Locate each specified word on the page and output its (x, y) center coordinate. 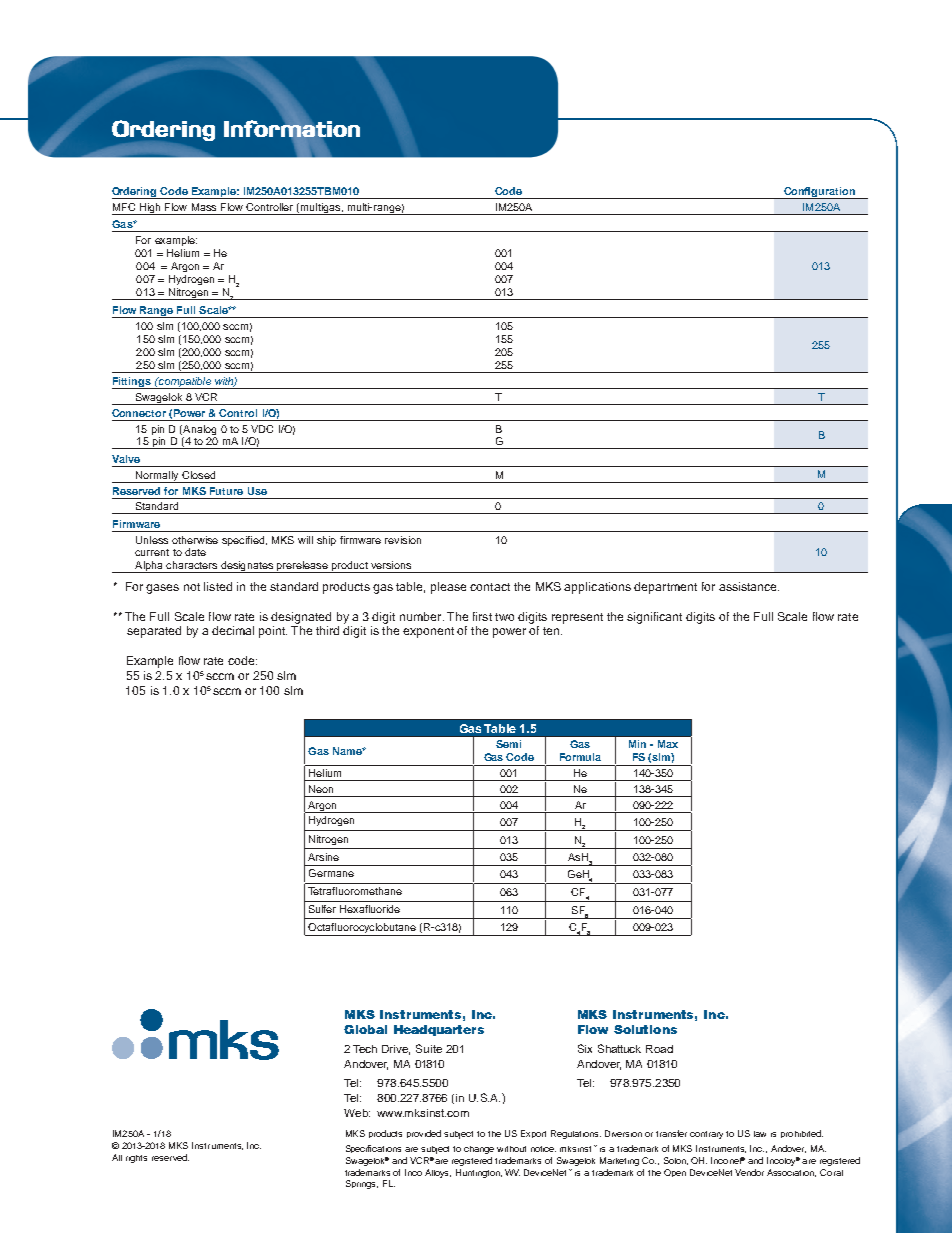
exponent (428, 632)
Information (292, 129)
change (479, 1150)
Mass (204, 207)
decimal (233, 630)
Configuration (819, 193)
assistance (749, 586)
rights (136, 1159)
